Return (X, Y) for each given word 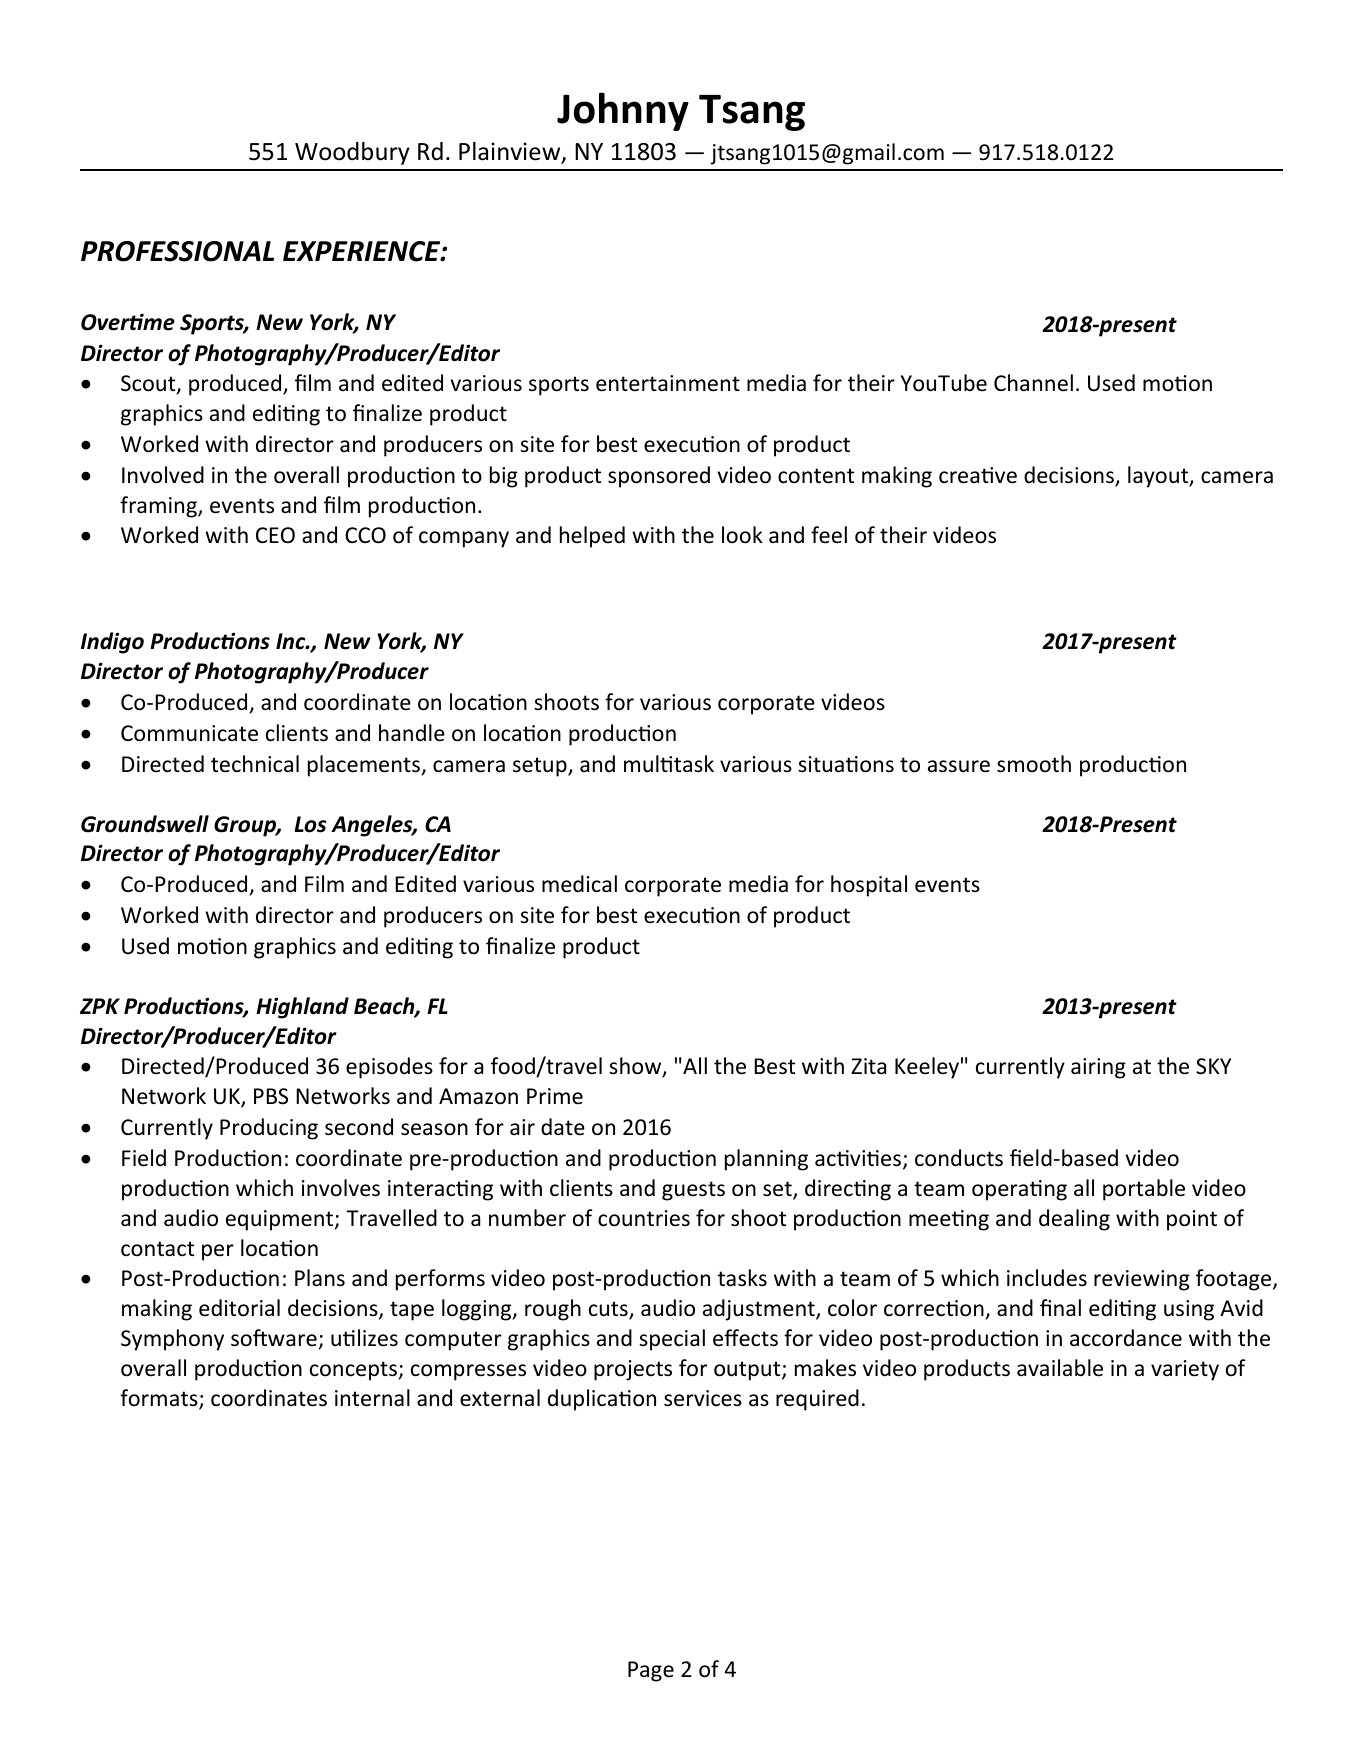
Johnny (623, 111)
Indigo (112, 643)
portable (1144, 1190)
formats (160, 1399)
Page (651, 1671)
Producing (269, 1129)
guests (693, 1191)
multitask (669, 764)
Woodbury (352, 153)
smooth (1034, 764)
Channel (1033, 383)
